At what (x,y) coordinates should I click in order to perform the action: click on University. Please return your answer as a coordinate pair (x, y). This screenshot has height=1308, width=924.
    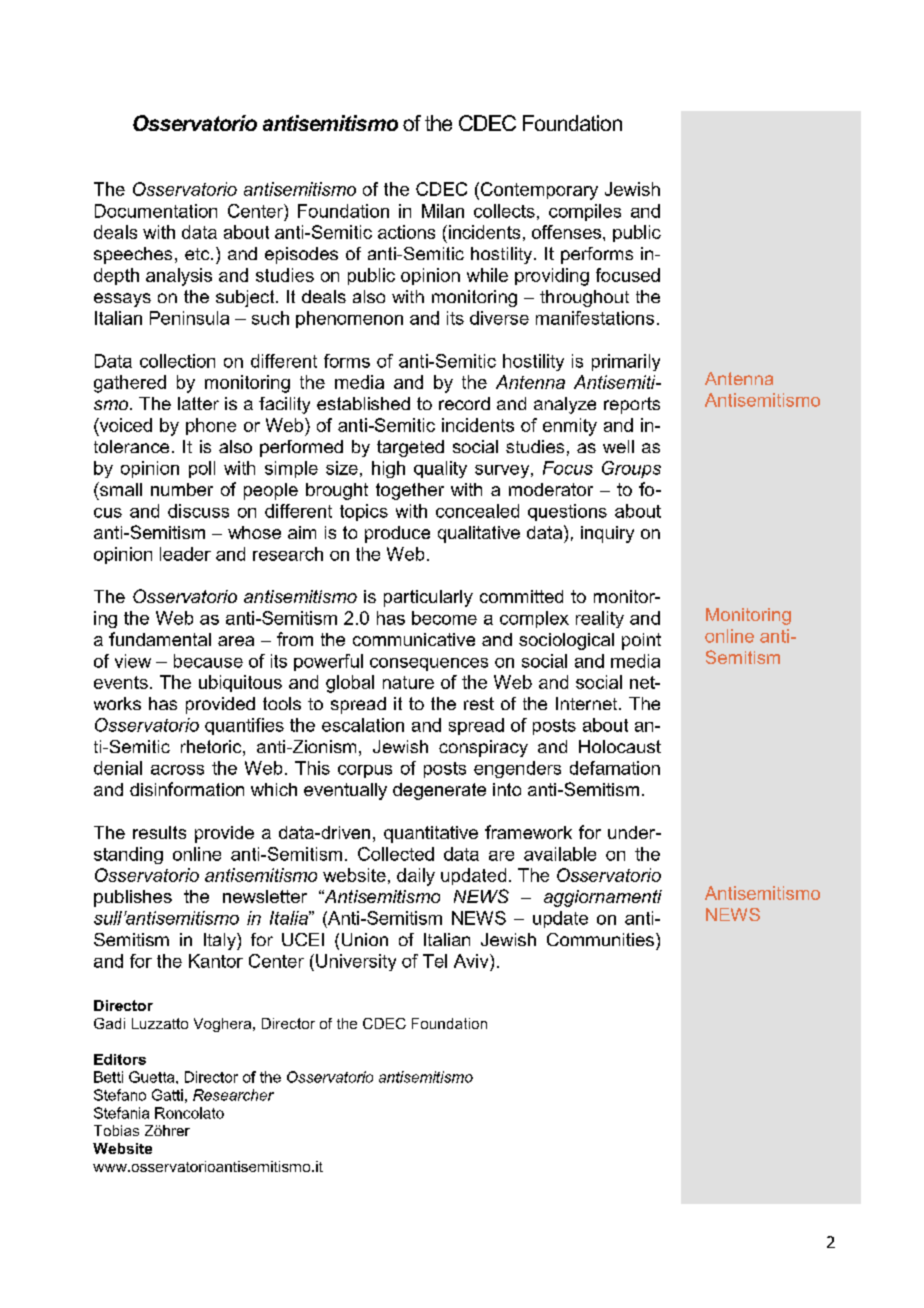
    Looking at the image, I should click on (356, 962).
